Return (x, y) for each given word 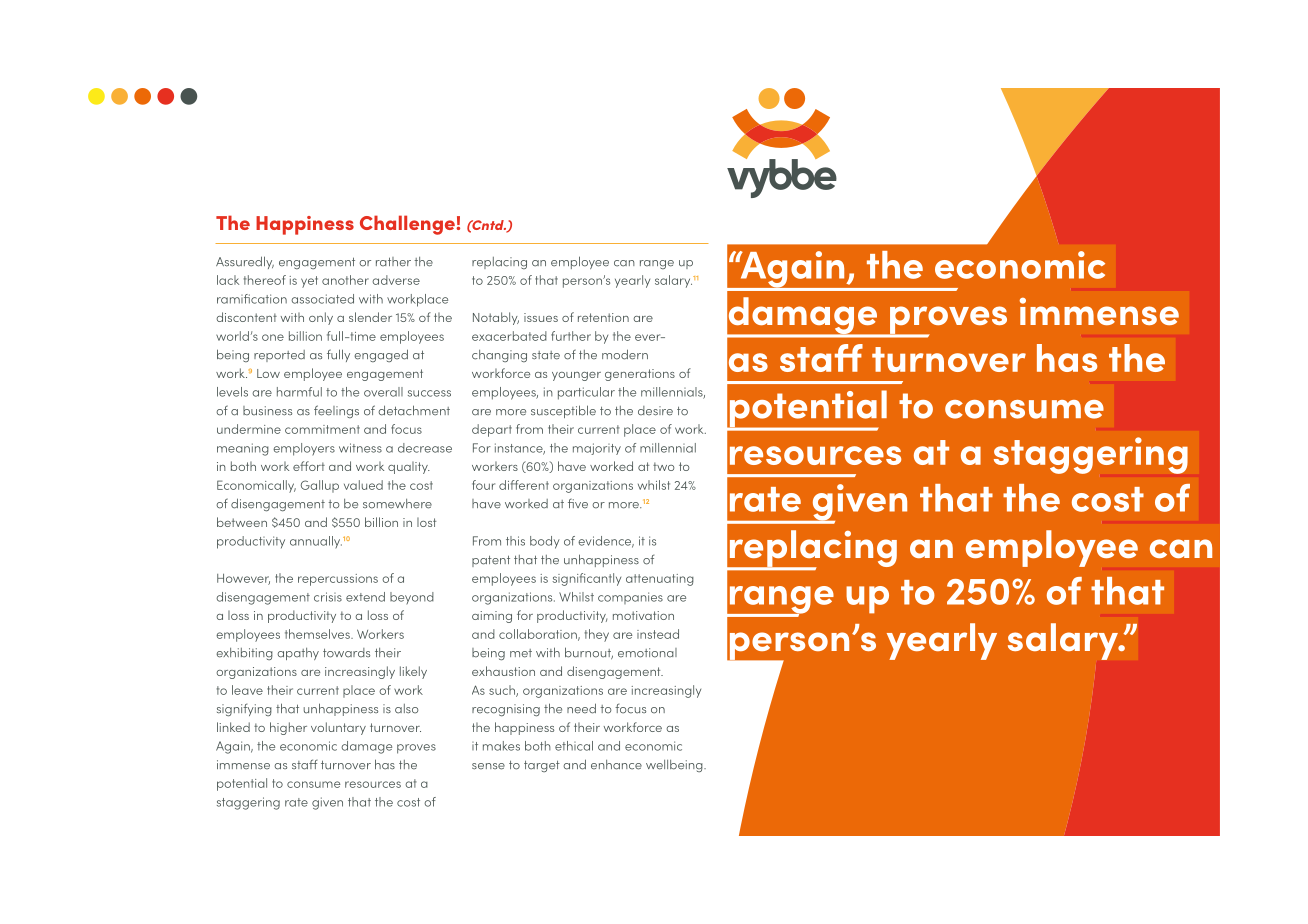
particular (586, 393)
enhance (616, 765)
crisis (328, 597)
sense (488, 766)
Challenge (408, 225)
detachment (414, 410)
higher (288, 728)
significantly (586, 579)
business (267, 411)
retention (603, 317)
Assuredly (245, 262)
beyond (412, 598)
